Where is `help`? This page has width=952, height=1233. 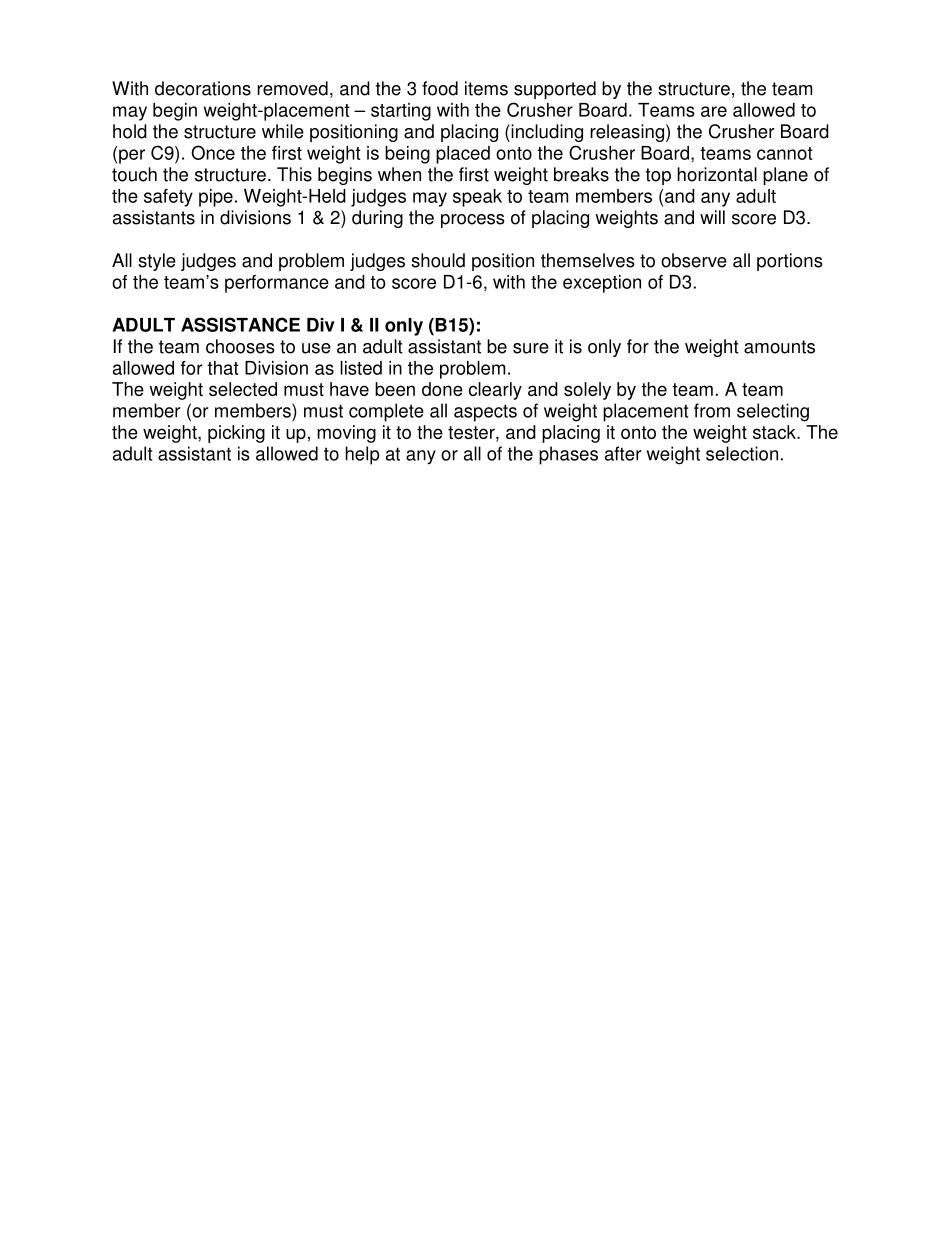
help is located at coordinates (362, 455).
